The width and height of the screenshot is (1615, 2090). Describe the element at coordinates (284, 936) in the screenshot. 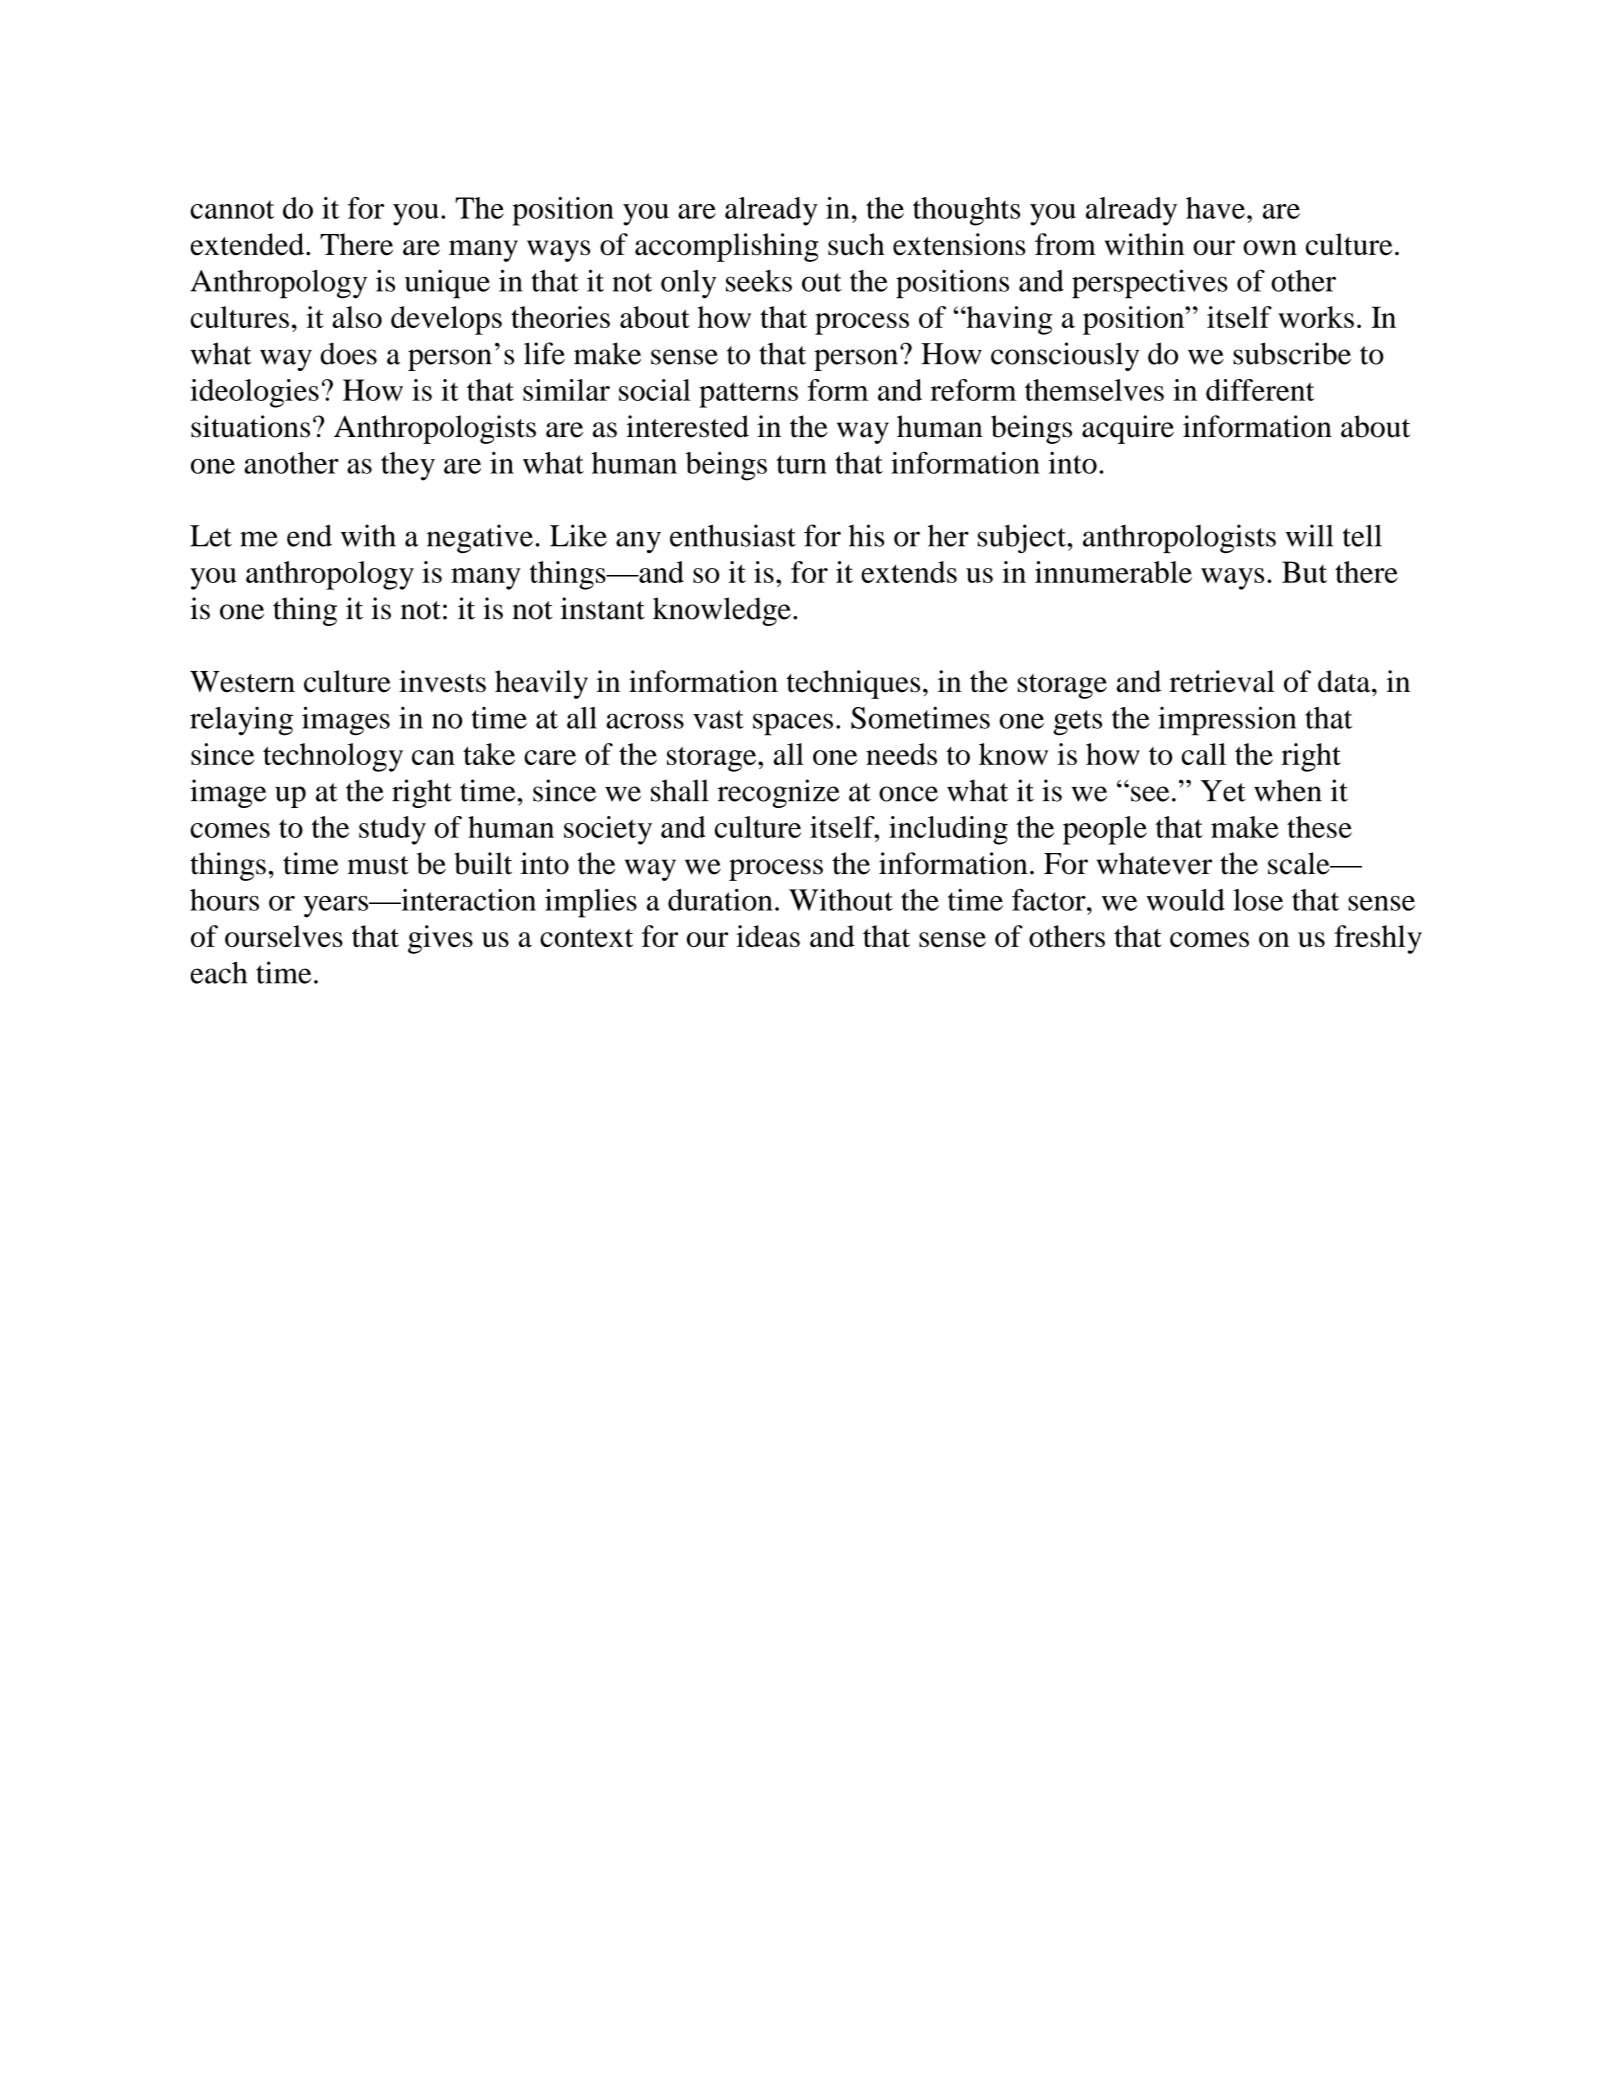

I see `ourselves` at that location.
